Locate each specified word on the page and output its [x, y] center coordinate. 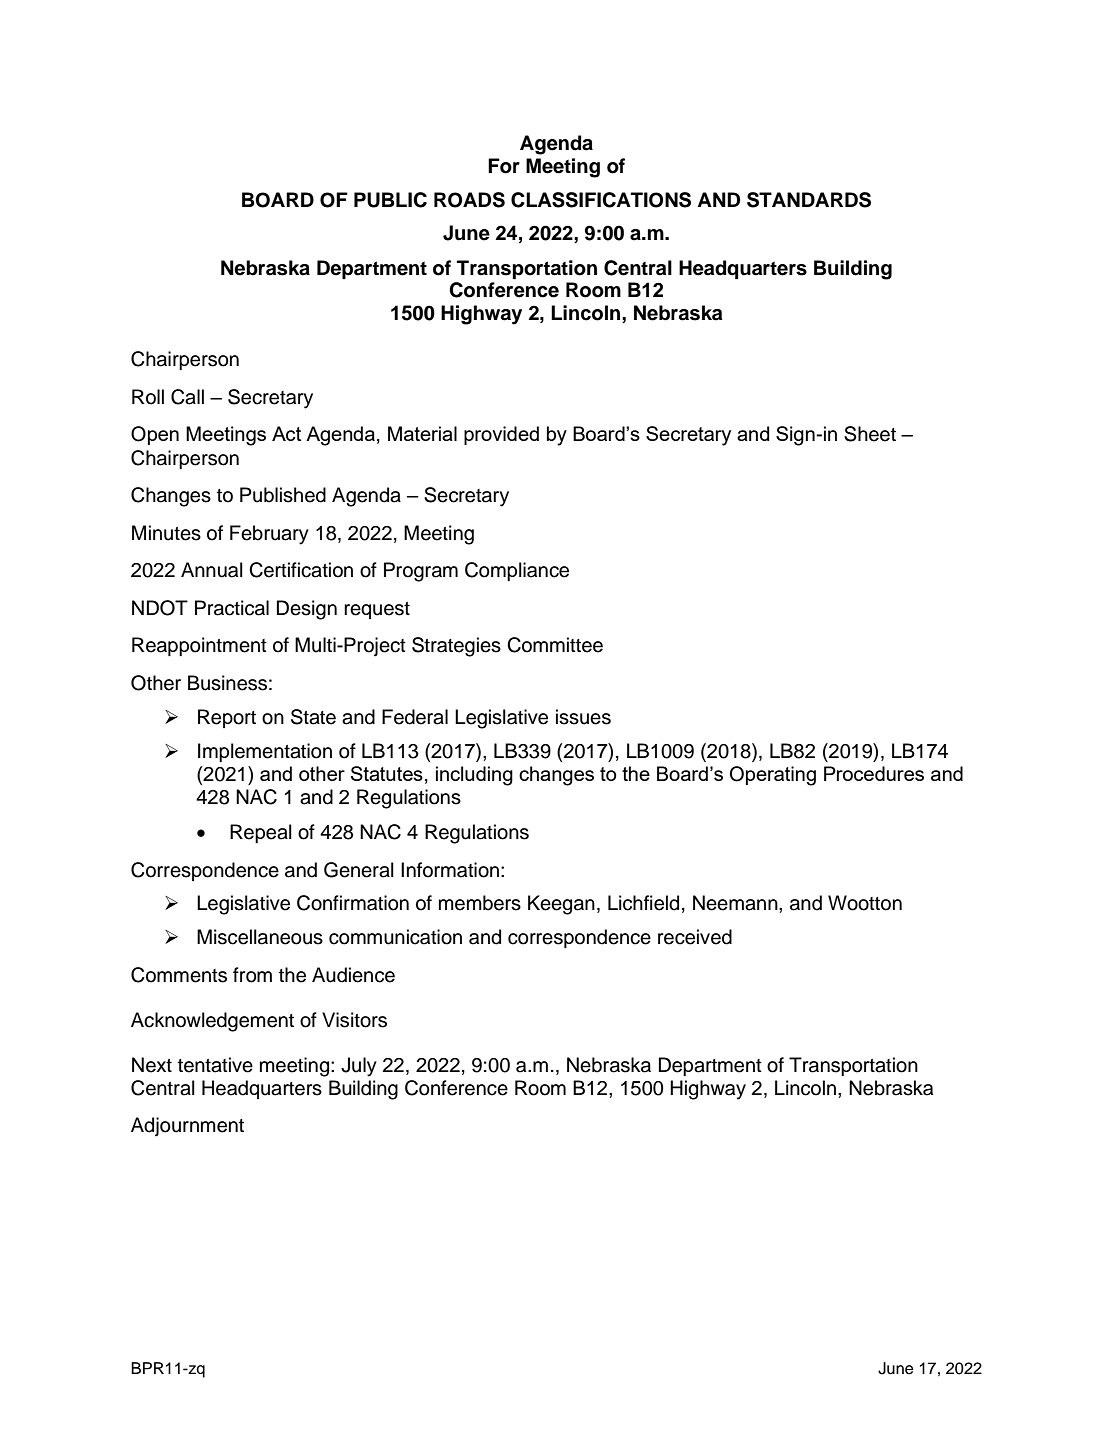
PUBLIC [390, 200]
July [359, 1067]
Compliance [517, 571]
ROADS [469, 200]
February [269, 535]
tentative [215, 1065]
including [474, 776]
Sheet [870, 434]
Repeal [261, 833]
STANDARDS [809, 200]
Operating [773, 776]
